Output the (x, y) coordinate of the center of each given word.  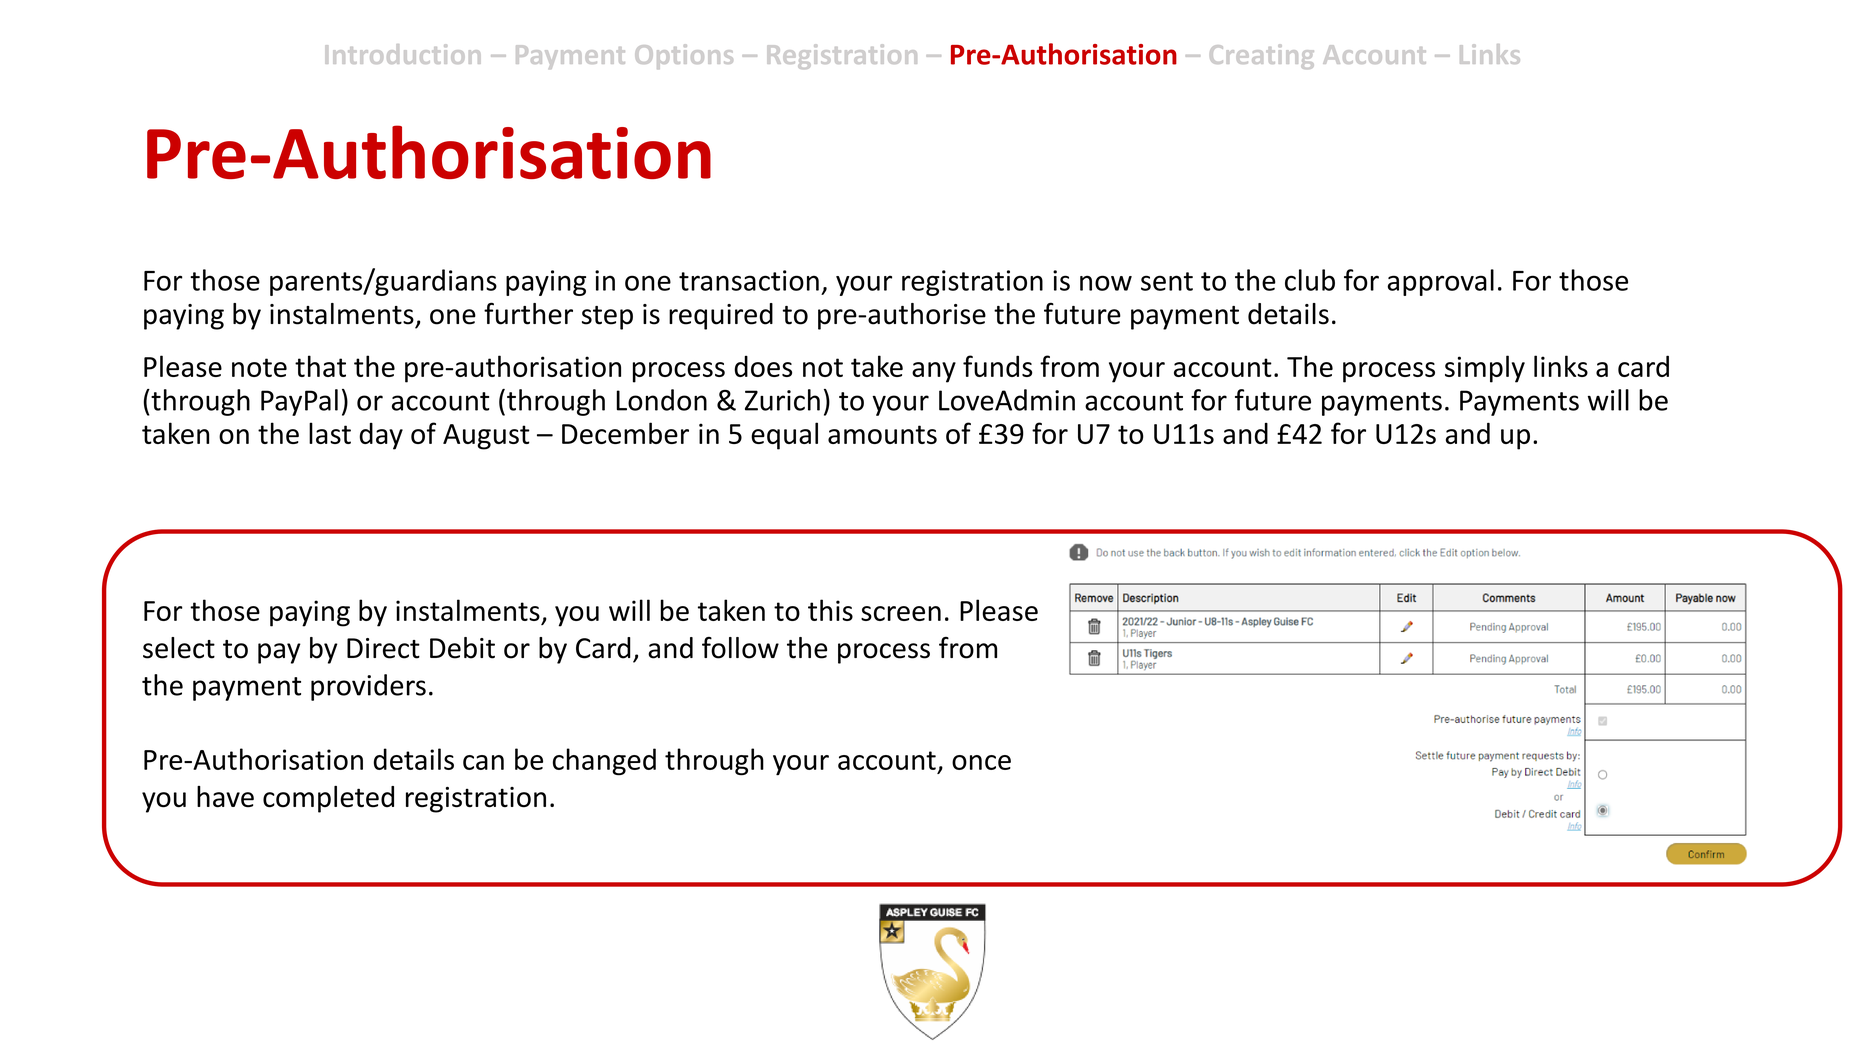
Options (684, 56)
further (528, 313)
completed (328, 799)
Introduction (403, 54)
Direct (383, 648)
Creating (1262, 56)
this (830, 610)
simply (1485, 369)
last (330, 433)
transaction (749, 280)
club (1310, 280)
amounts (882, 434)
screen (901, 613)
